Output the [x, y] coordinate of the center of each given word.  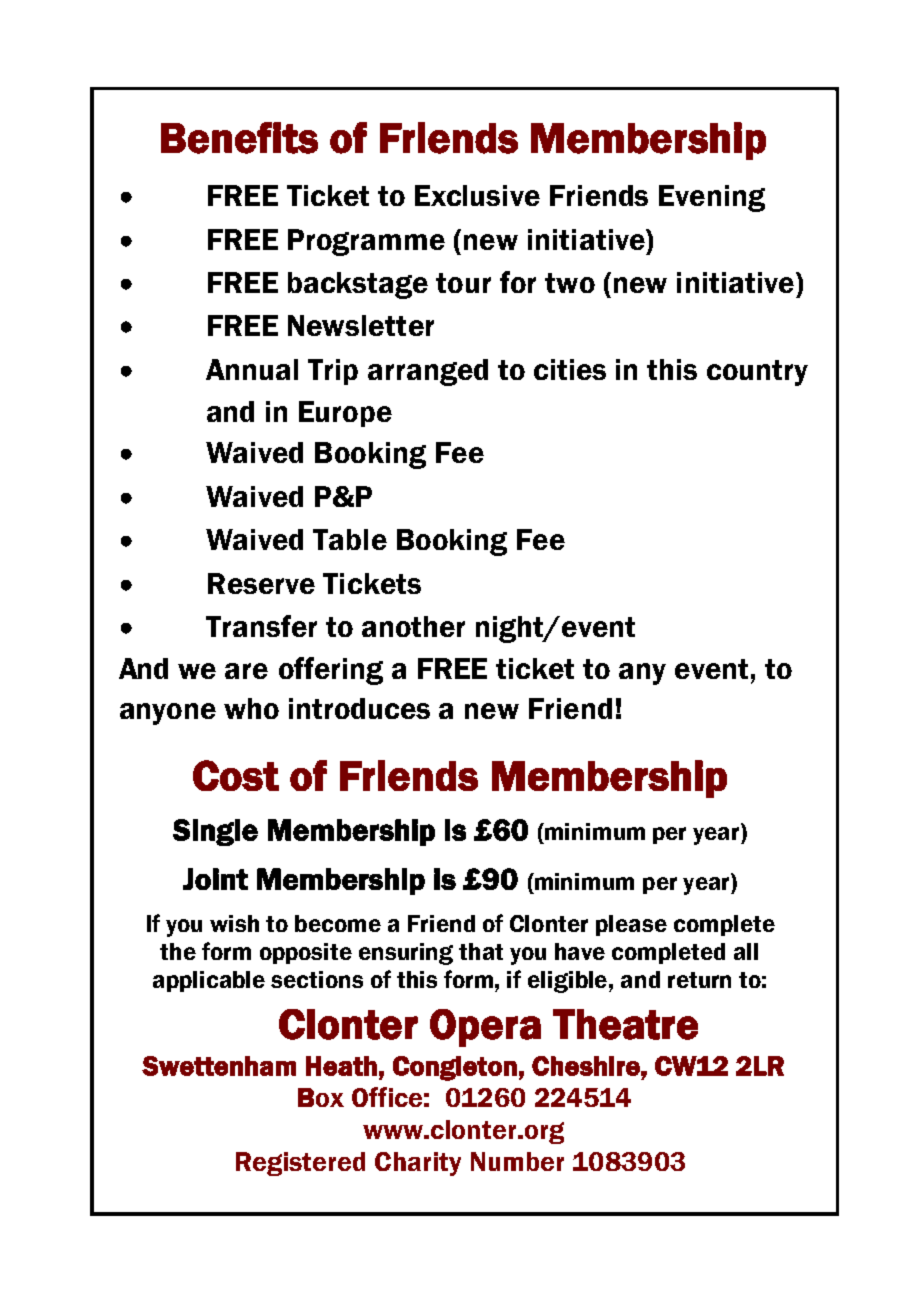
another [413, 626]
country [757, 373]
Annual [252, 369]
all [746, 951]
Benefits [239, 138]
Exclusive [477, 195]
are [246, 671]
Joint [215, 879]
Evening [712, 198]
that [481, 951]
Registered [300, 1164]
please [631, 925]
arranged [428, 372]
